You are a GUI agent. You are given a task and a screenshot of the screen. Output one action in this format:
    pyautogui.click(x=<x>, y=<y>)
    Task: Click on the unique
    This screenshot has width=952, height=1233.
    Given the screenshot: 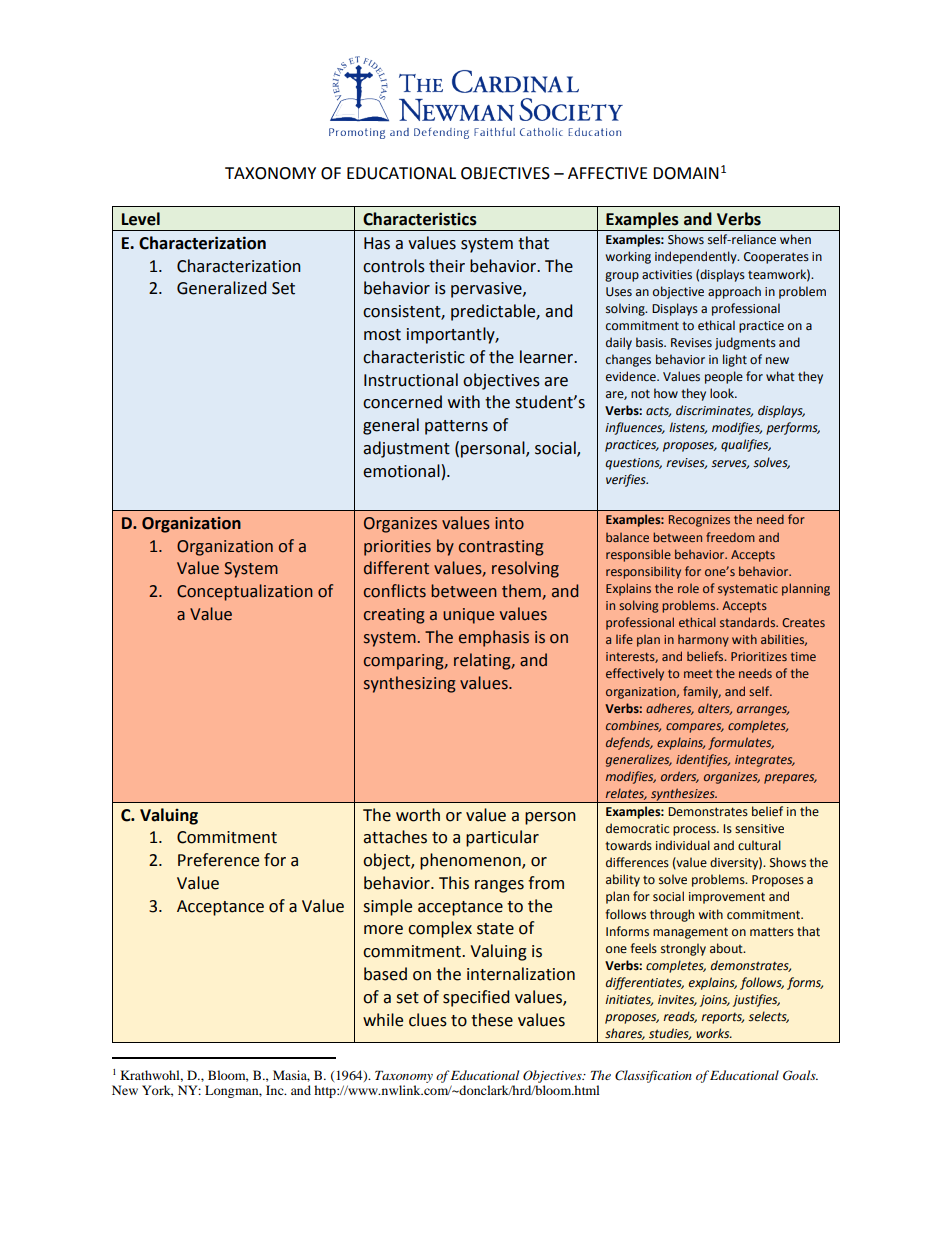 What is the action you would take?
    pyautogui.click(x=468, y=616)
